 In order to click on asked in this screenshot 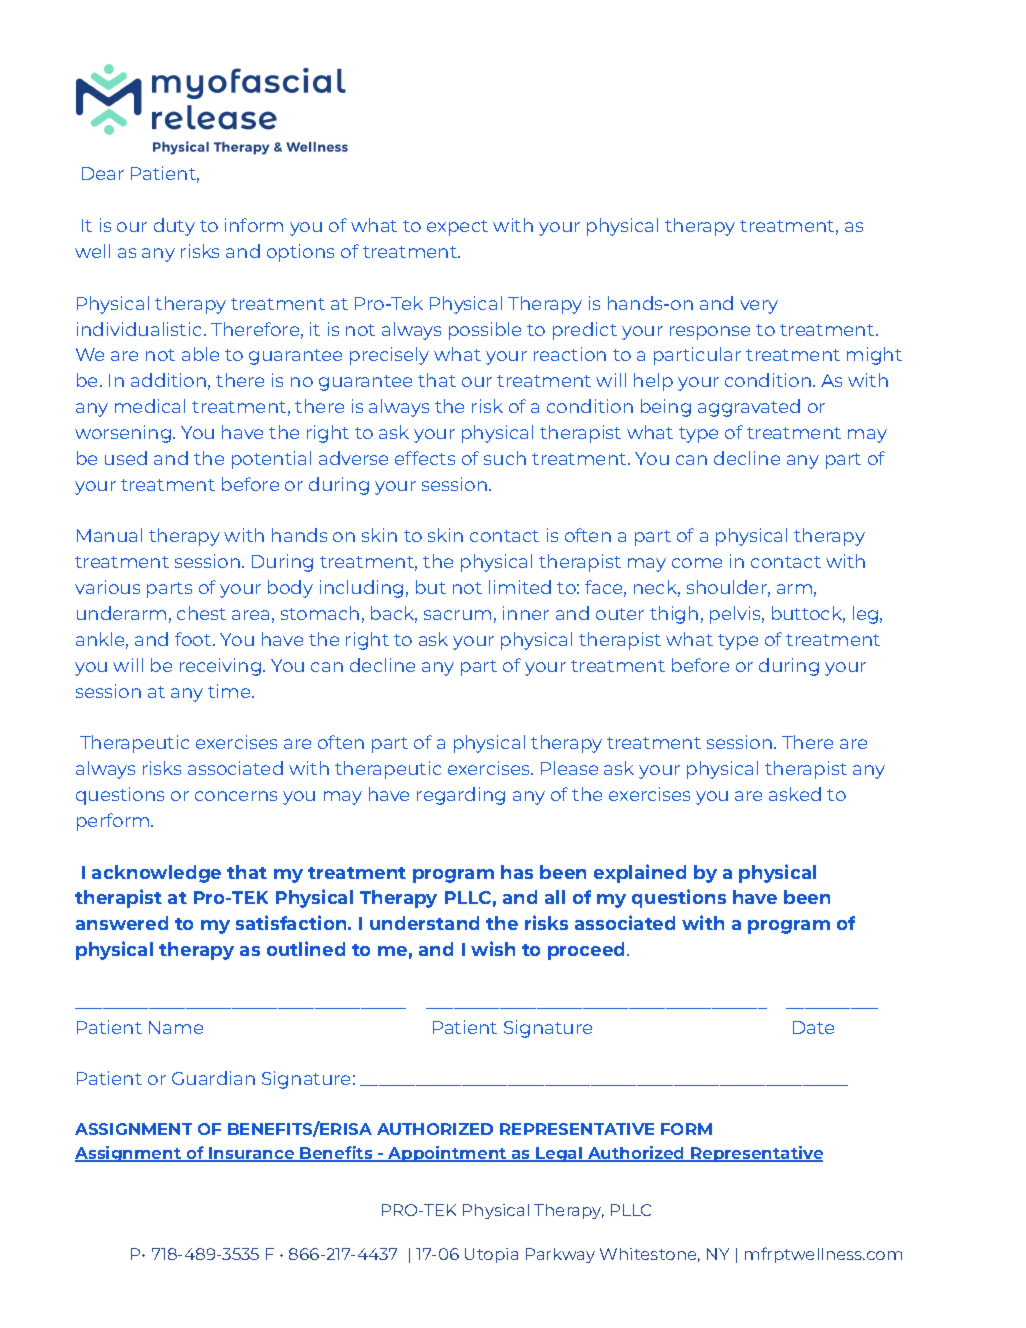, I will do `click(795, 794)`.
